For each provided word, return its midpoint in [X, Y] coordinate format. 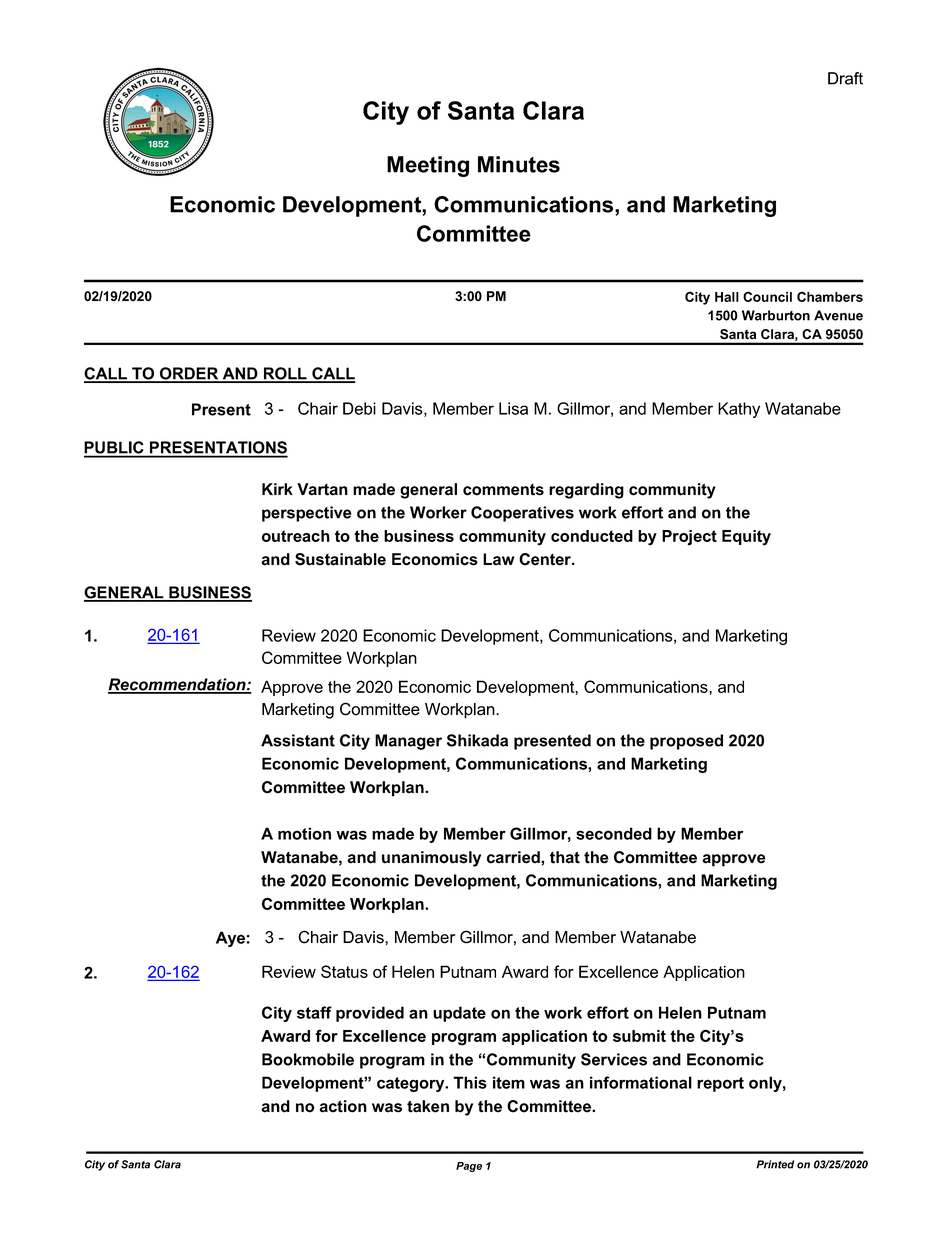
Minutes [519, 164]
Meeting [428, 166]
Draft [845, 78]
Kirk [277, 489]
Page [469, 1167]
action [343, 1106]
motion [304, 833]
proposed [686, 742]
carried [514, 857]
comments [503, 490]
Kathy [739, 410]
